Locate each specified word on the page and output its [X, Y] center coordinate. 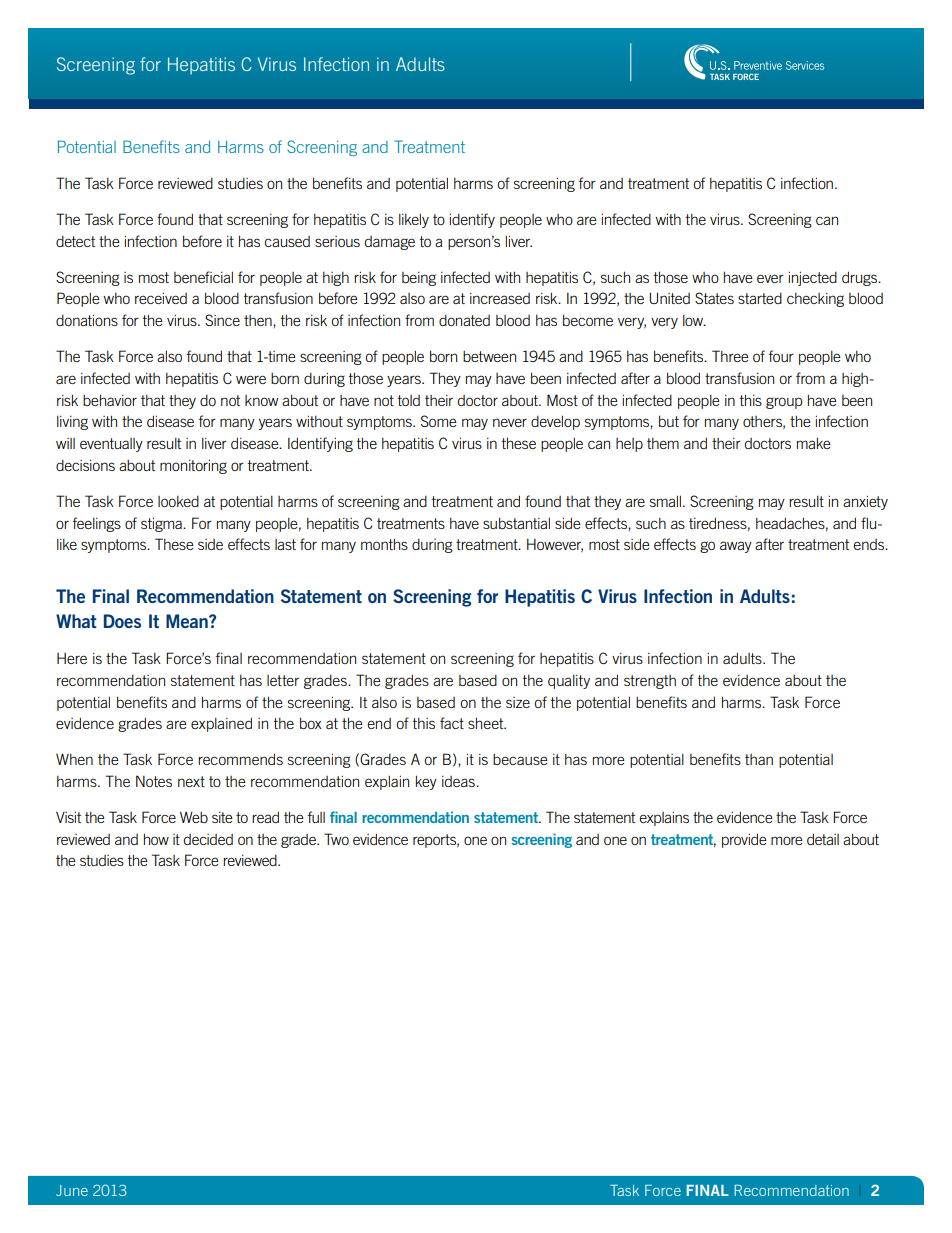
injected [813, 279]
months [384, 544]
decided [208, 839]
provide [744, 841]
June [72, 1190]
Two [336, 839]
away [736, 547]
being [419, 279]
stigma [162, 525]
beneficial [203, 277]
